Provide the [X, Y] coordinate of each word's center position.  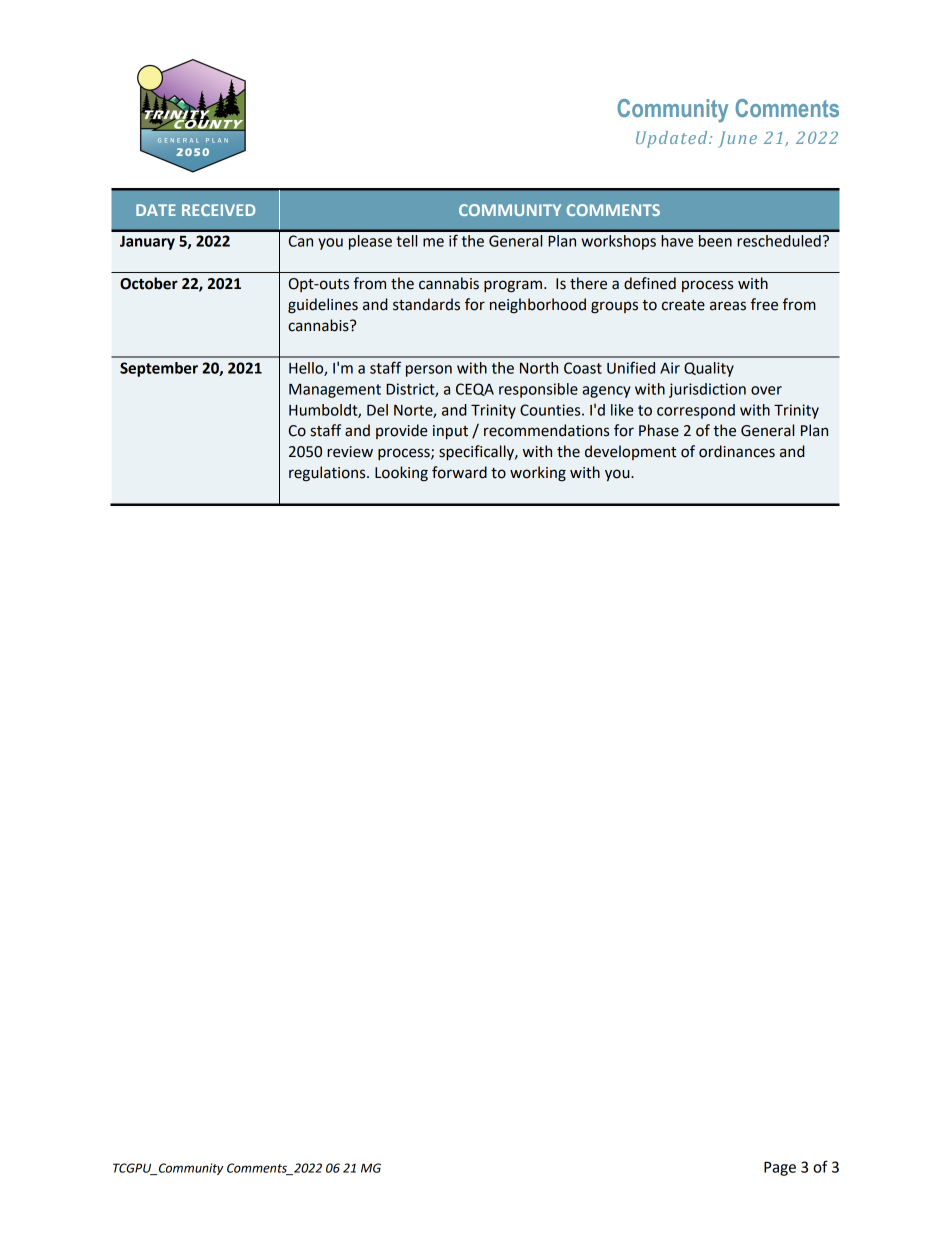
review [350, 452]
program [514, 286]
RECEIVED [218, 210]
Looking [401, 473]
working [538, 474]
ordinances [737, 451]
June [737, 139]
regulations [328, 474]
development [630, 452]
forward [459, 472]
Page [780, 1168]
